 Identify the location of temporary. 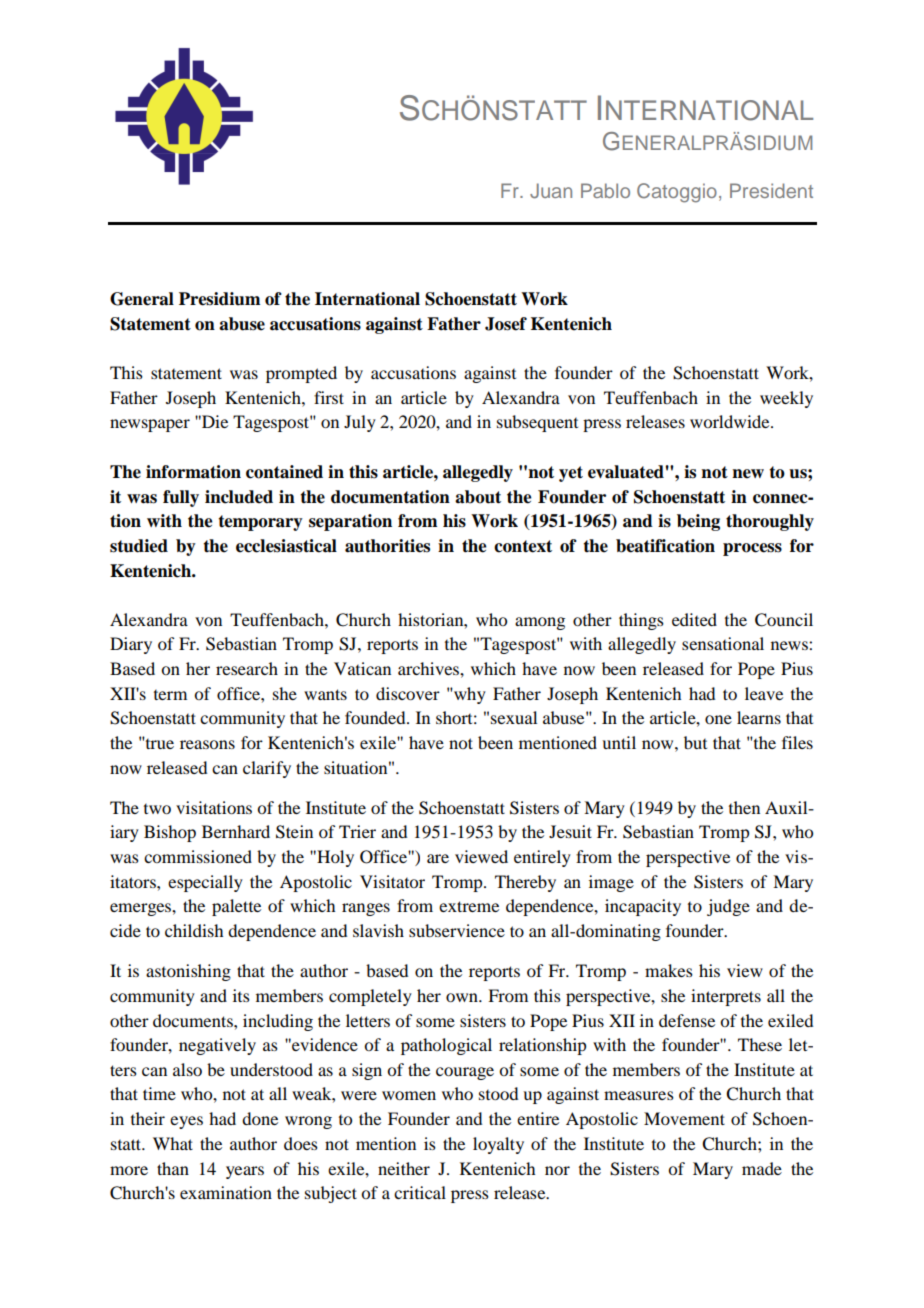
(260, 523).
